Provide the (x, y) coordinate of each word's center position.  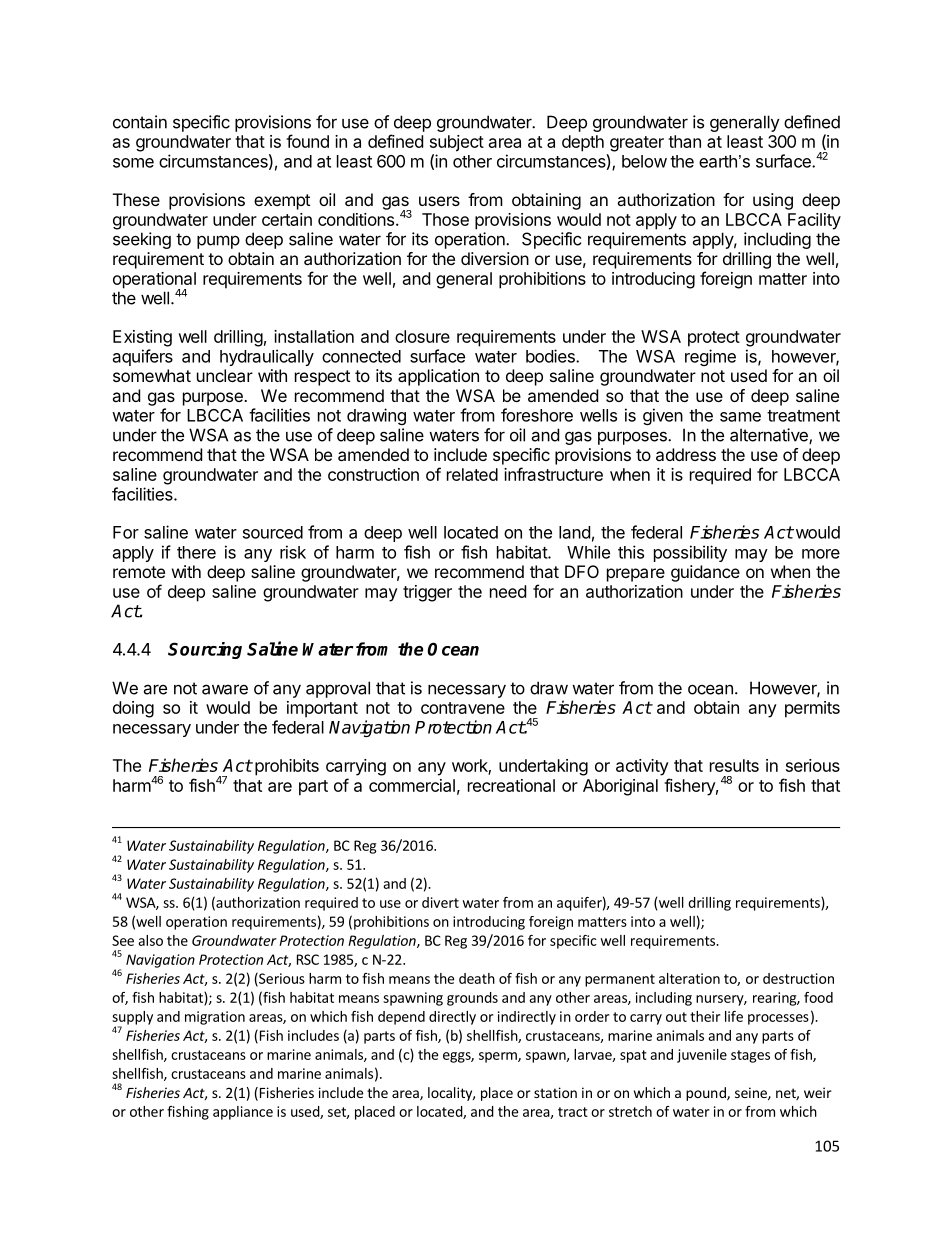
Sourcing (205, 650)
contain (140, 122)
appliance (243, 1113)
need (508, 591)
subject (457, 143)
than (684, 141)
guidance (705, 573)
